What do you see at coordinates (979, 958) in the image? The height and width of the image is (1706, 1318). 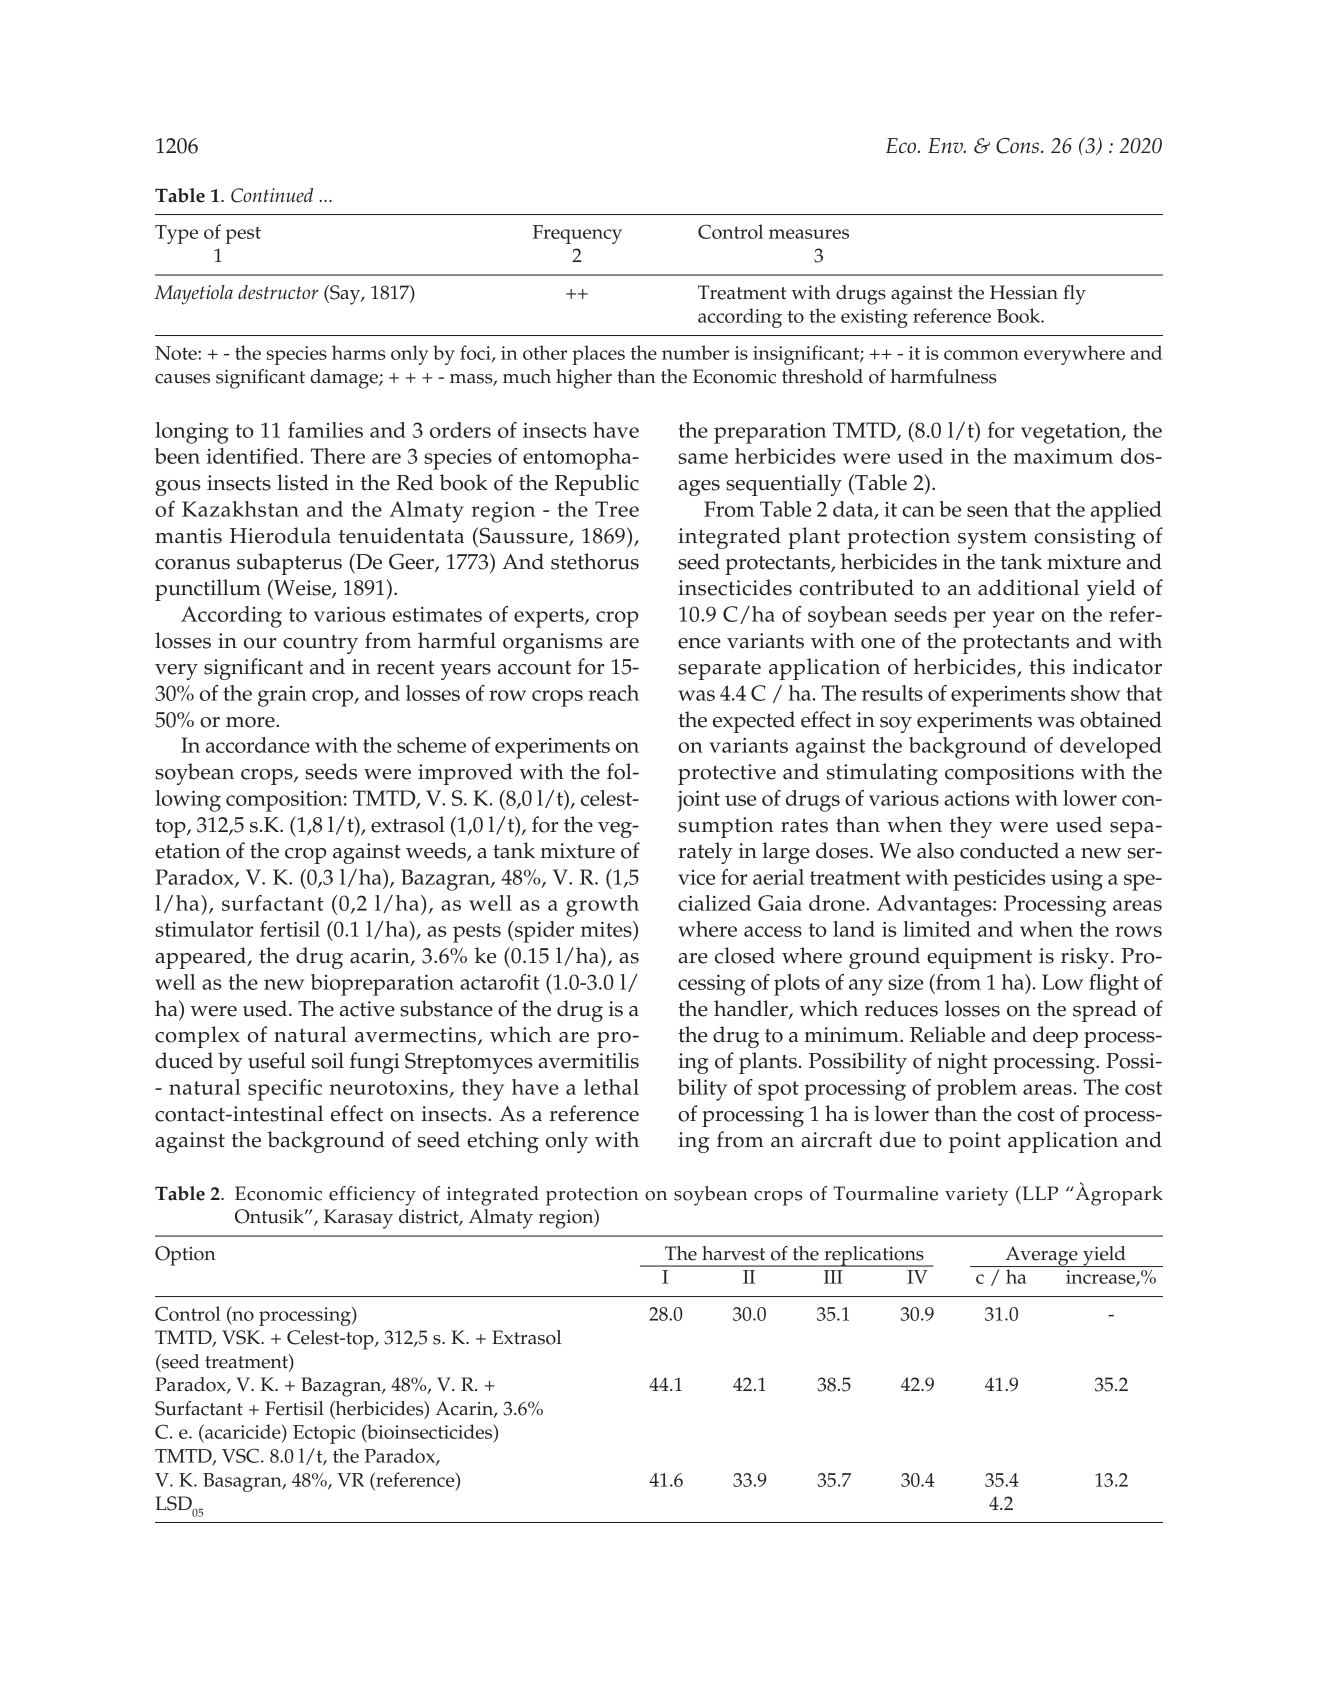 I see `equipment` at bounding box center [979, 958].
